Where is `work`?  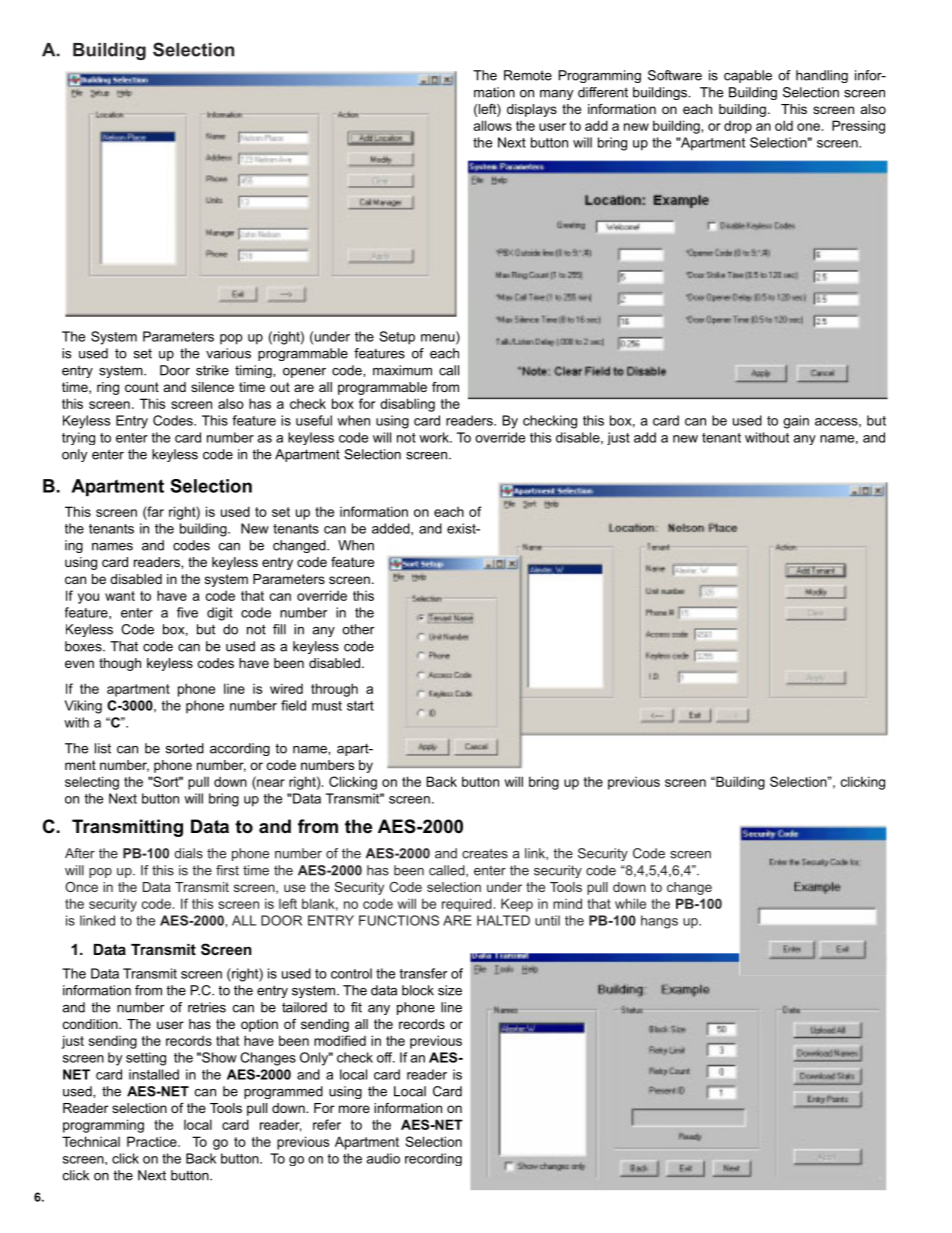 work is located at coordinates (435, 437).
